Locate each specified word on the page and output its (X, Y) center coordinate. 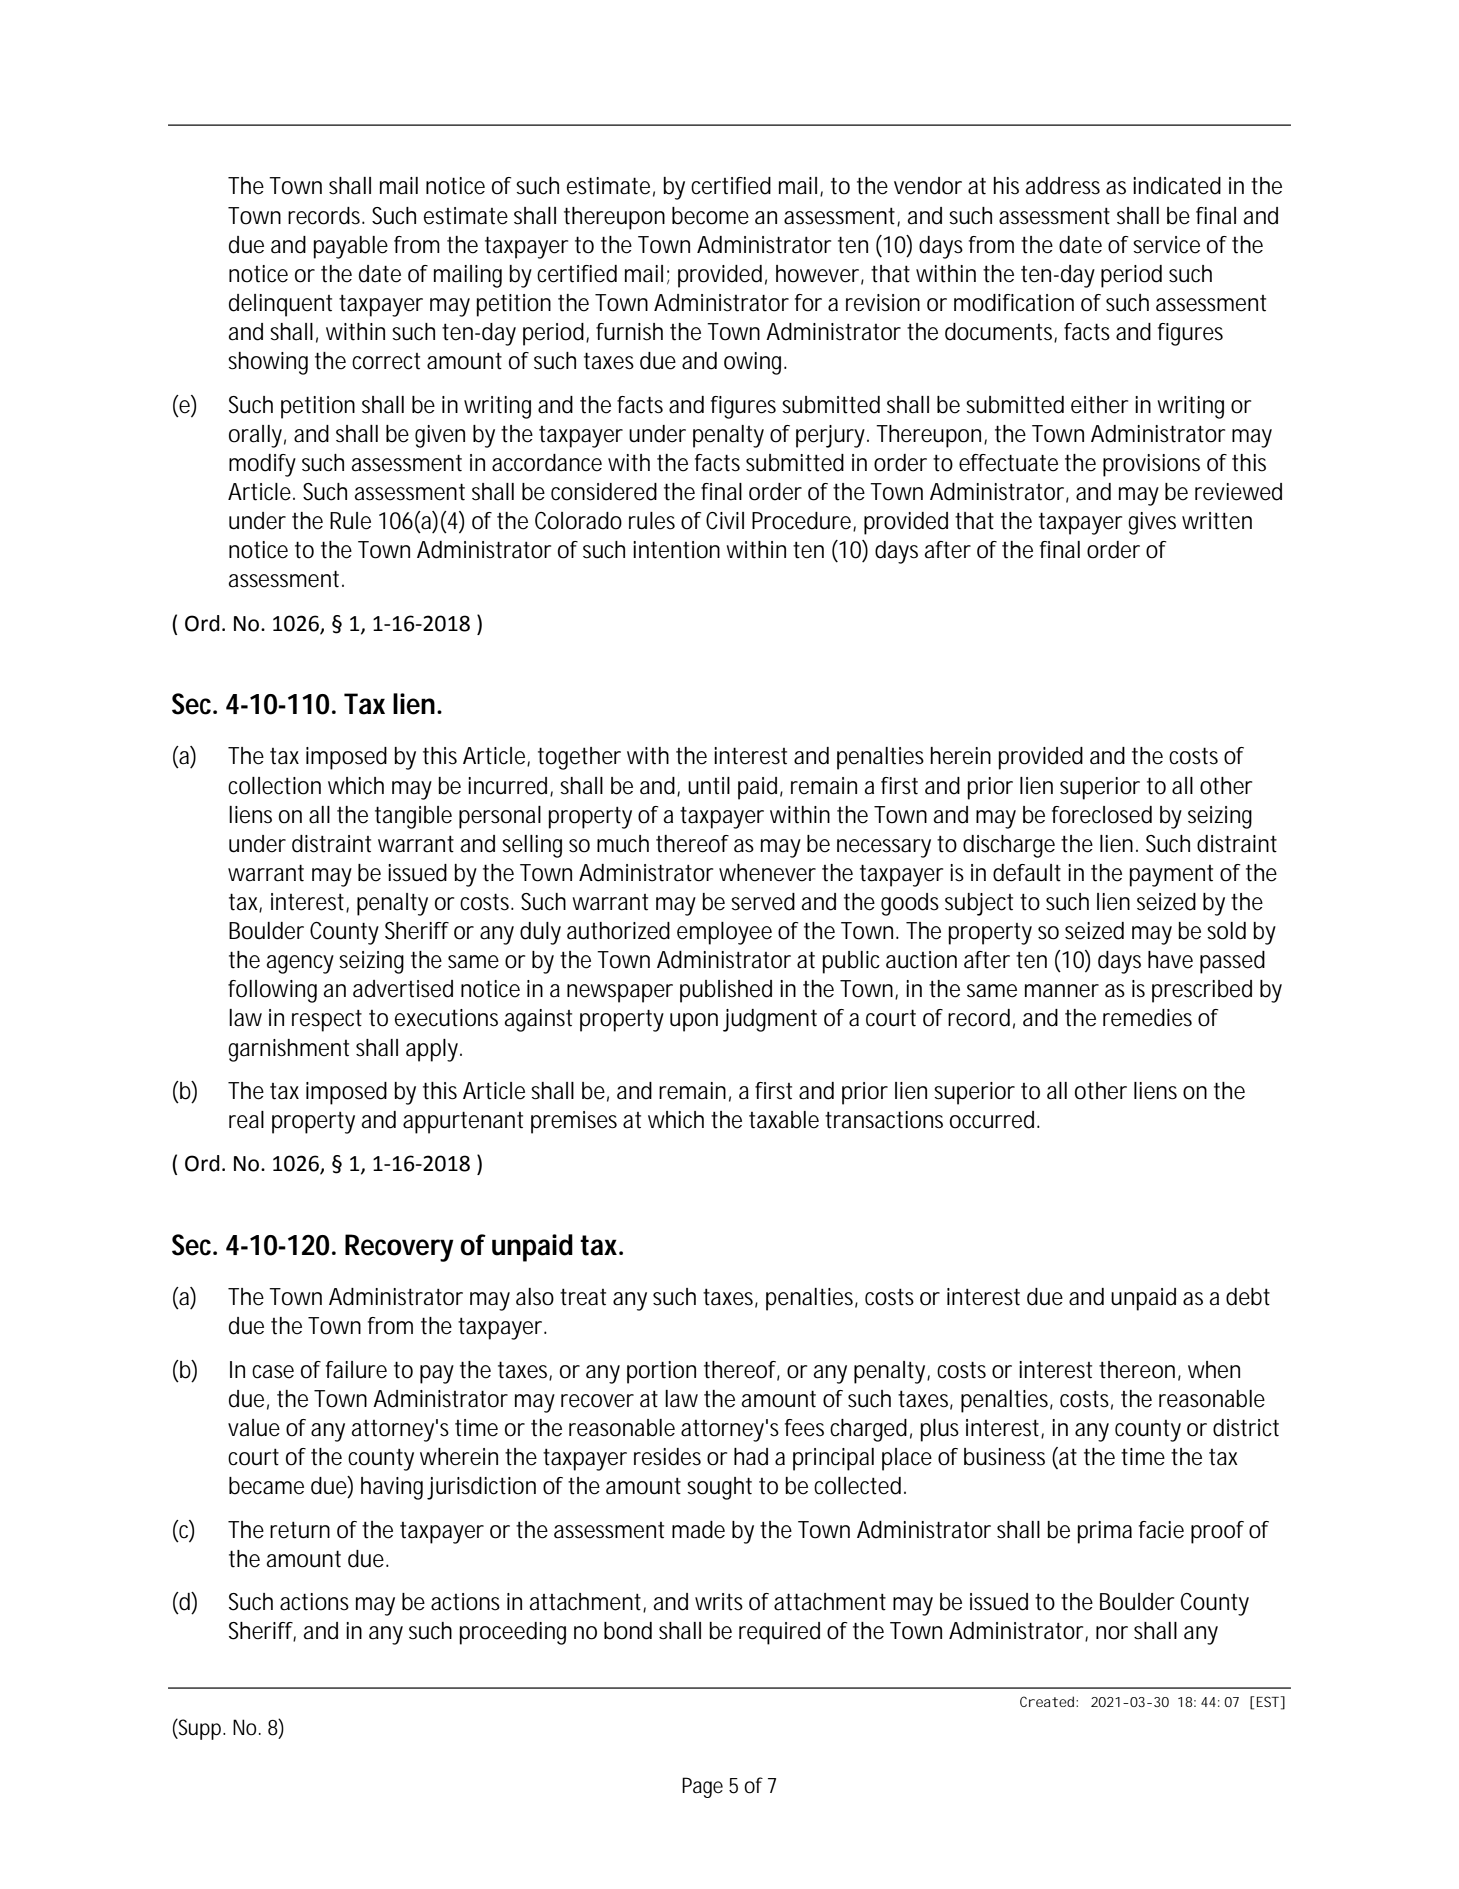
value (254, 1428)
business (1004, 1457)
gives (1152, 523)
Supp (201, 1729)
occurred (994, 1120)
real (246, 1120)
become (710, 216)
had (751, 1457)
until (709, 786)
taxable (784, 1120)
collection (274, 786)
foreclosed (1102, 815)
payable (350, 247)
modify (262, 465)
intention (676, 550)
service (1166, 245)
